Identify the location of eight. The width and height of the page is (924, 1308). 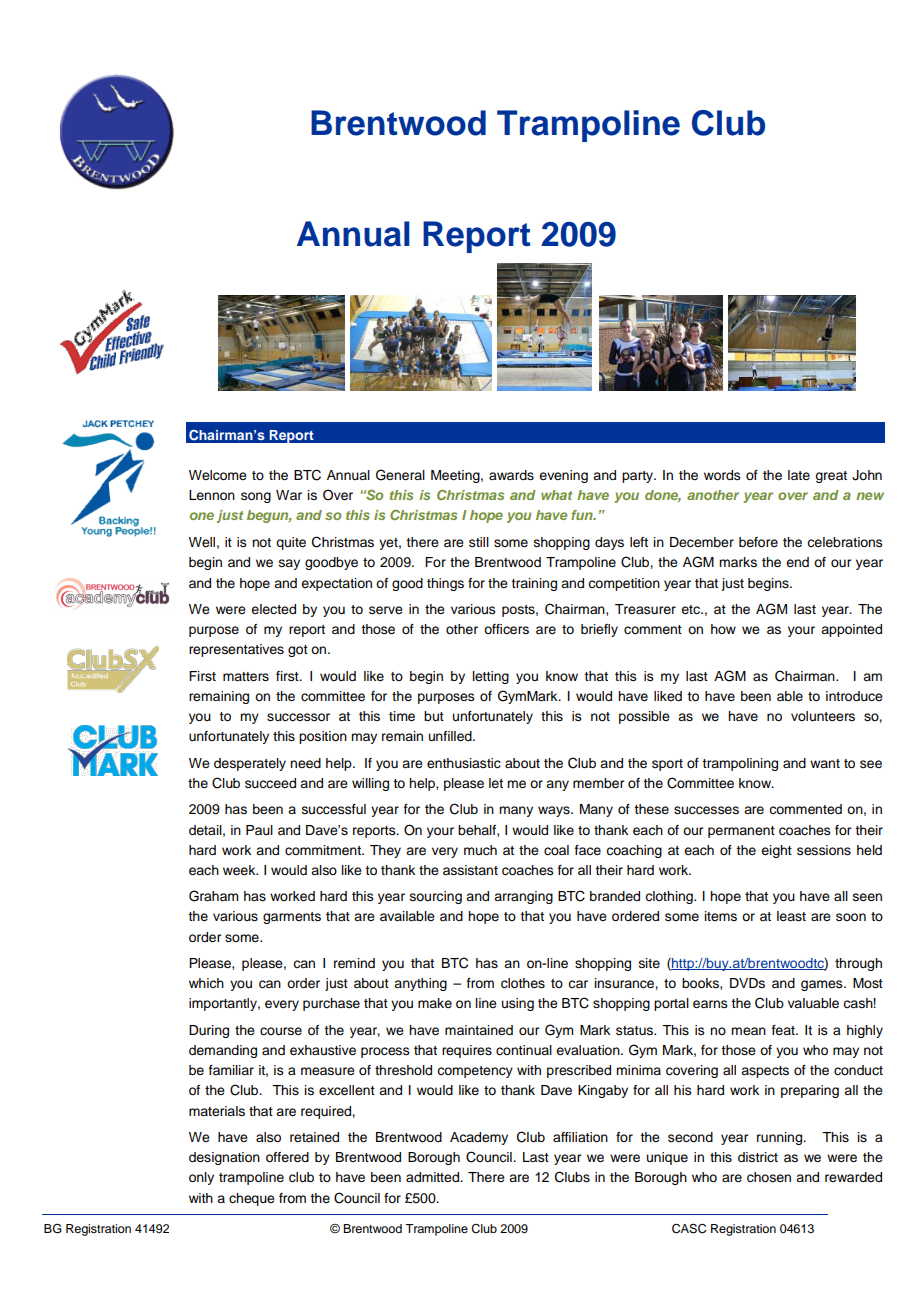
(776, 851).
